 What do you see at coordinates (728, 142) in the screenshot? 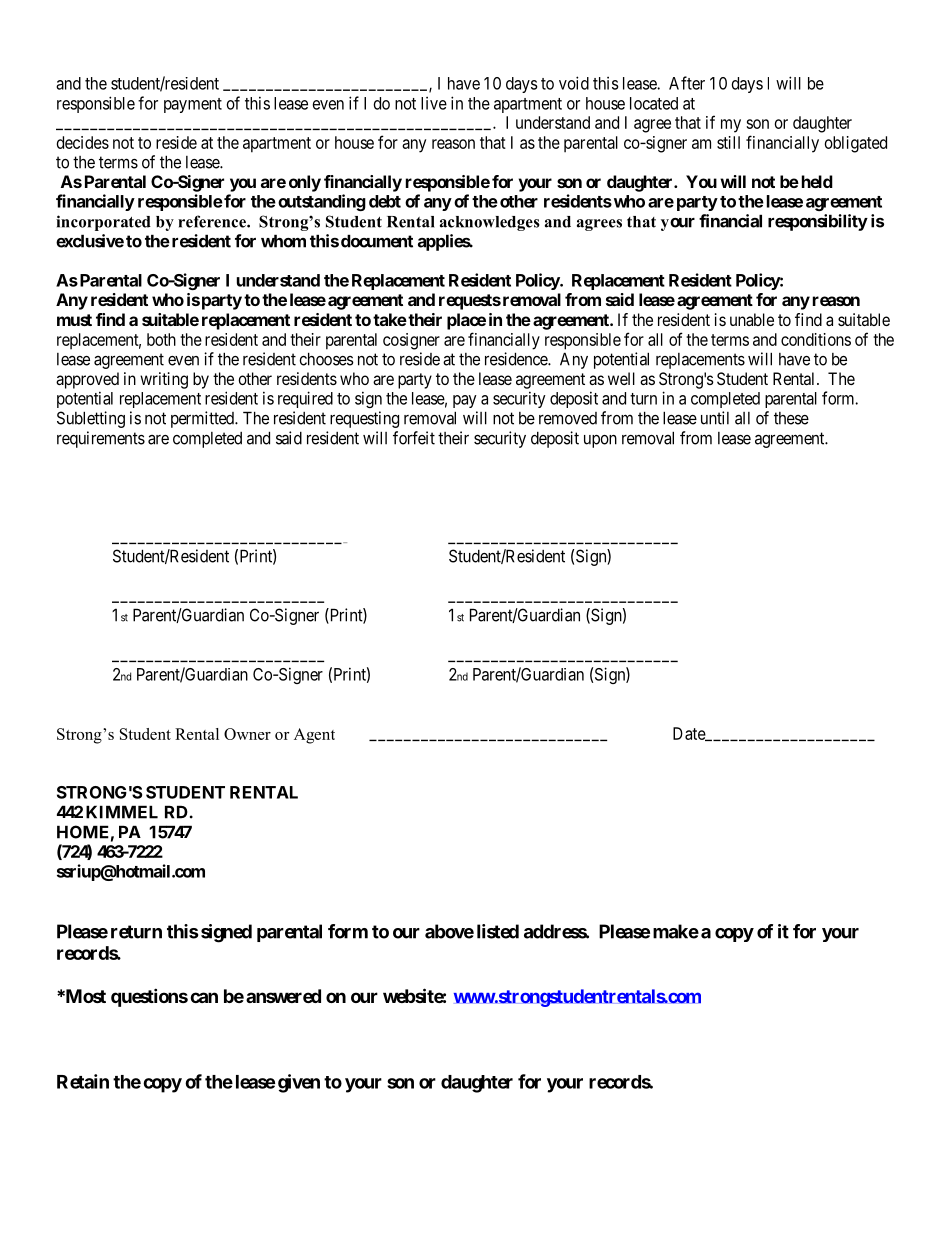
I see `still` at bounding box center [728, 142].
